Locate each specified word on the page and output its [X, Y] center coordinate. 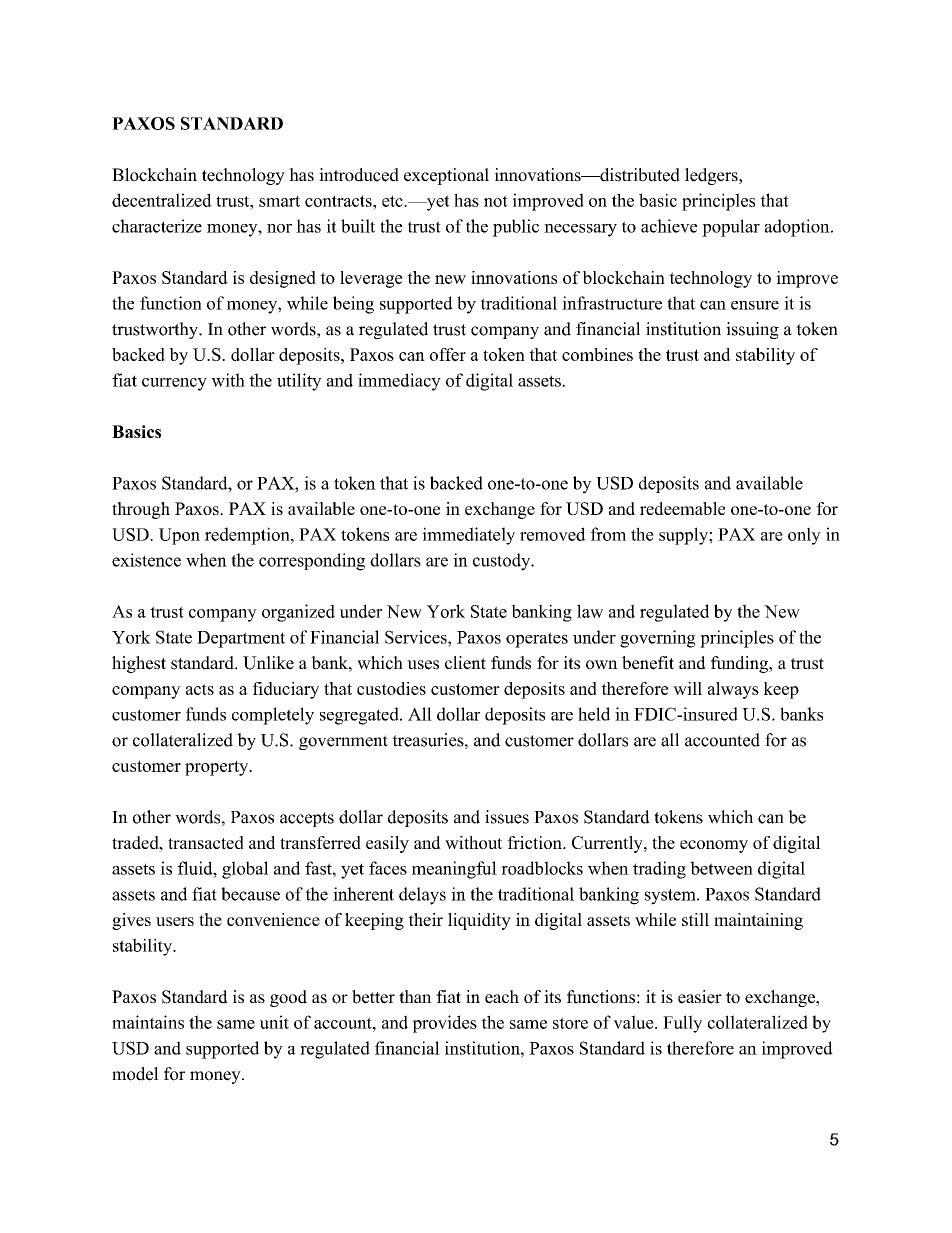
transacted [206, 842]
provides [445, 1024]
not [496, 201]
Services [417, 637]
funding [740, 664]
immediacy [399, 382]
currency [174, 384]
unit [274, 1022]
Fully [682, 1024]
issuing [752, 330]
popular [731, 228]
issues [507, 817]
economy [714, 846]
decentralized [162, 200]
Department [241, 639]
